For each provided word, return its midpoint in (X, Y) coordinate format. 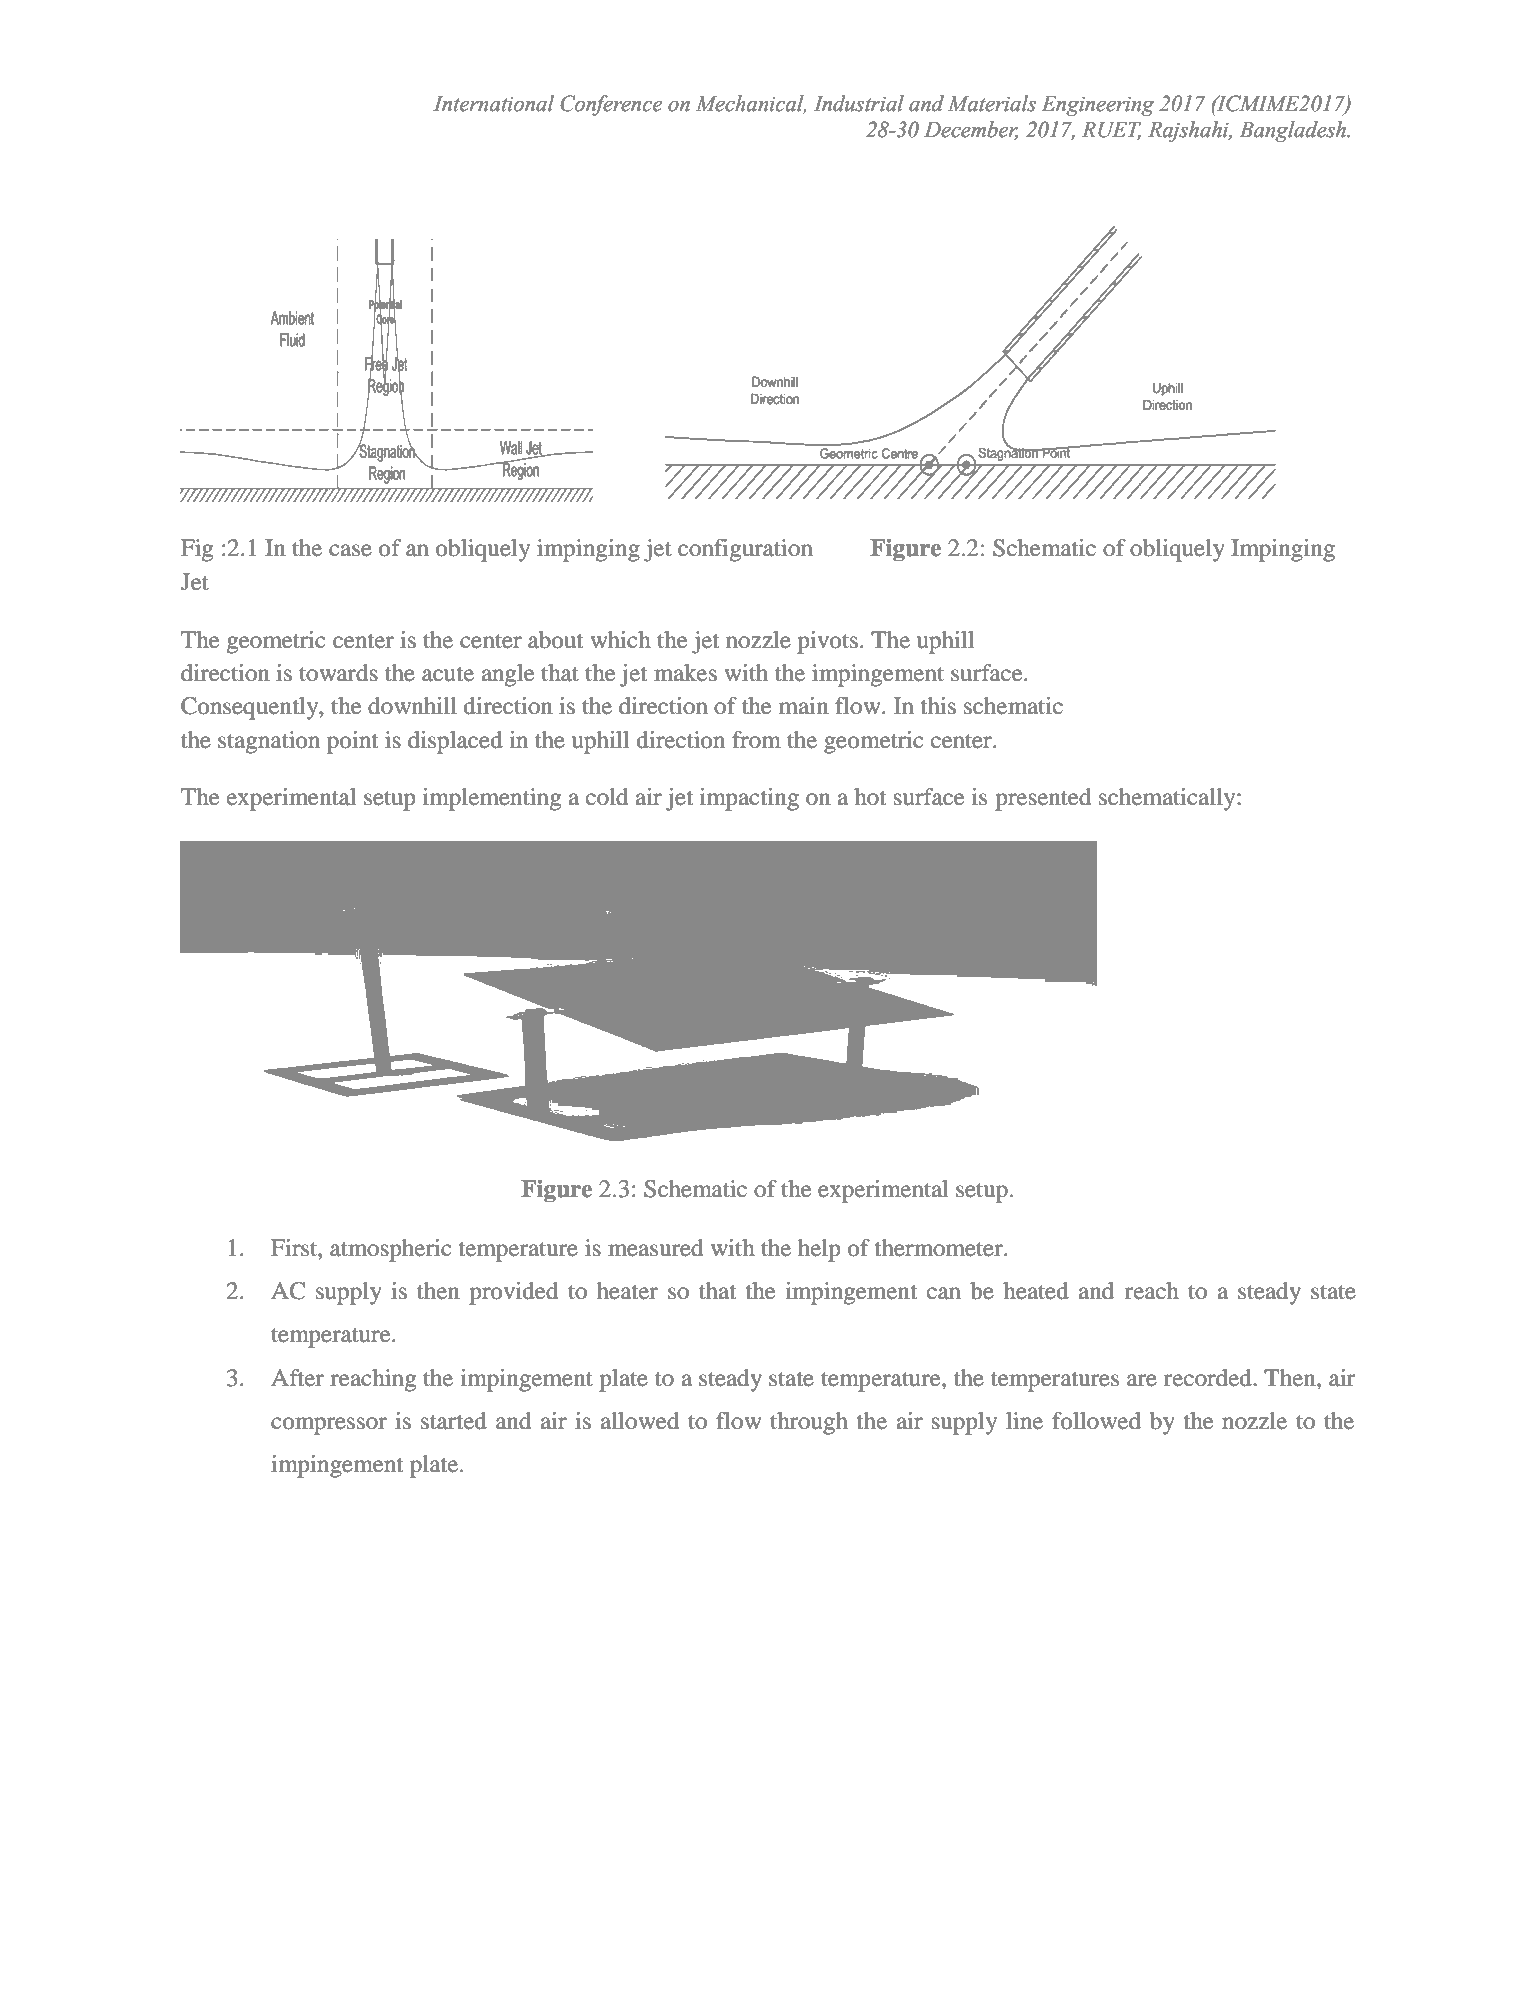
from (756, 740)
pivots (827, 642)
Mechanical (751, 104)
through (809, 1423)
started (454, 1421)
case (350, 550)
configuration (745, 550)
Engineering (1098, 105)
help (819, 1250)
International (493, 103)
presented (1043, 799)
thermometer (939, 1248)
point (352, 742)
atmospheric (390, 1250)
